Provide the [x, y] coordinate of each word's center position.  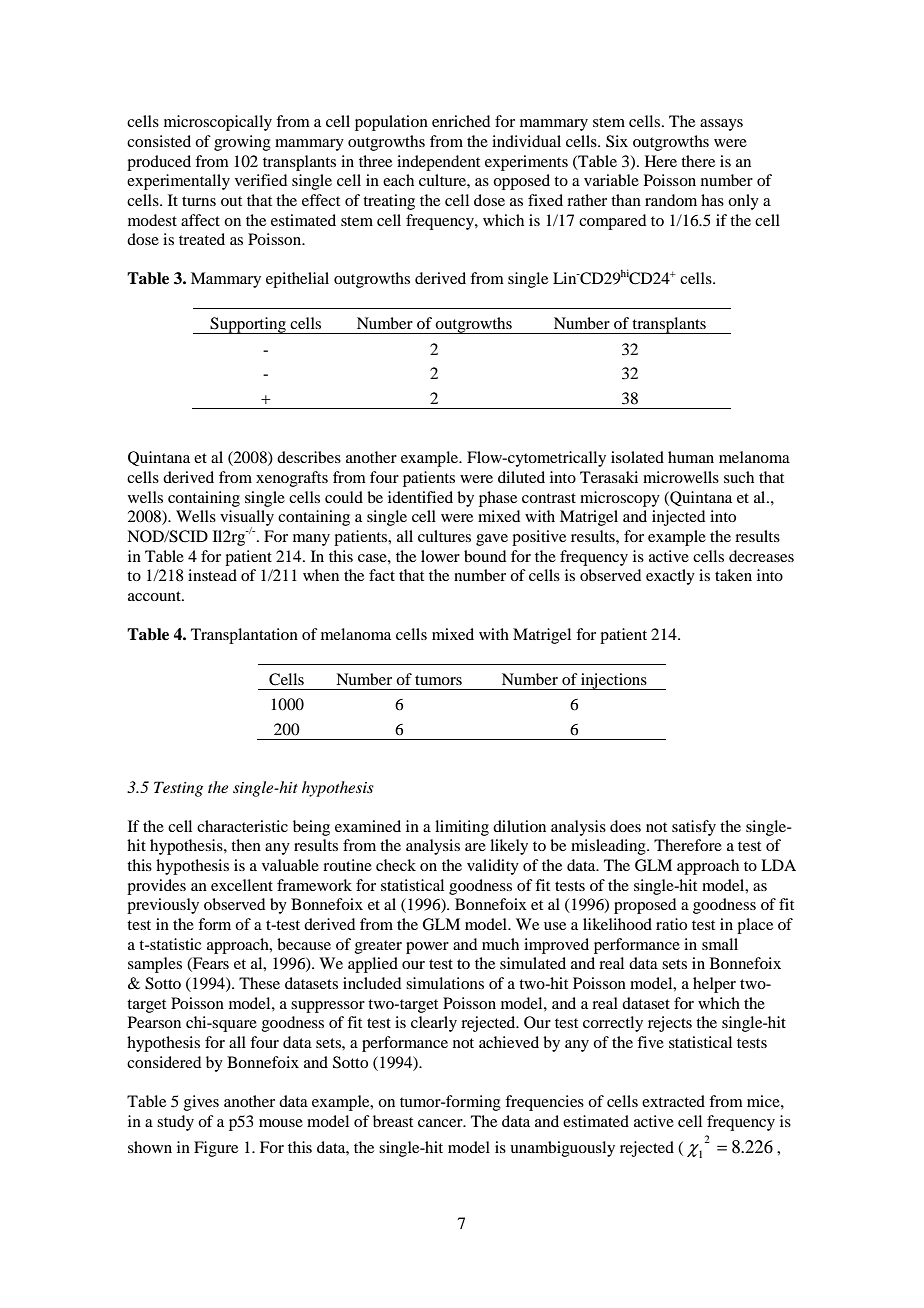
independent [438, 163]
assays [721, 125]
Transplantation [244, 636]
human [691, 457]
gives [201, 1103]
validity [493, 867]
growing [242, 143]
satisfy [694, 828]
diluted [521, 477]
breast [393, 1121]
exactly [670, 577]
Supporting [248, 325]
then [246, 845]
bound [485, 556]
